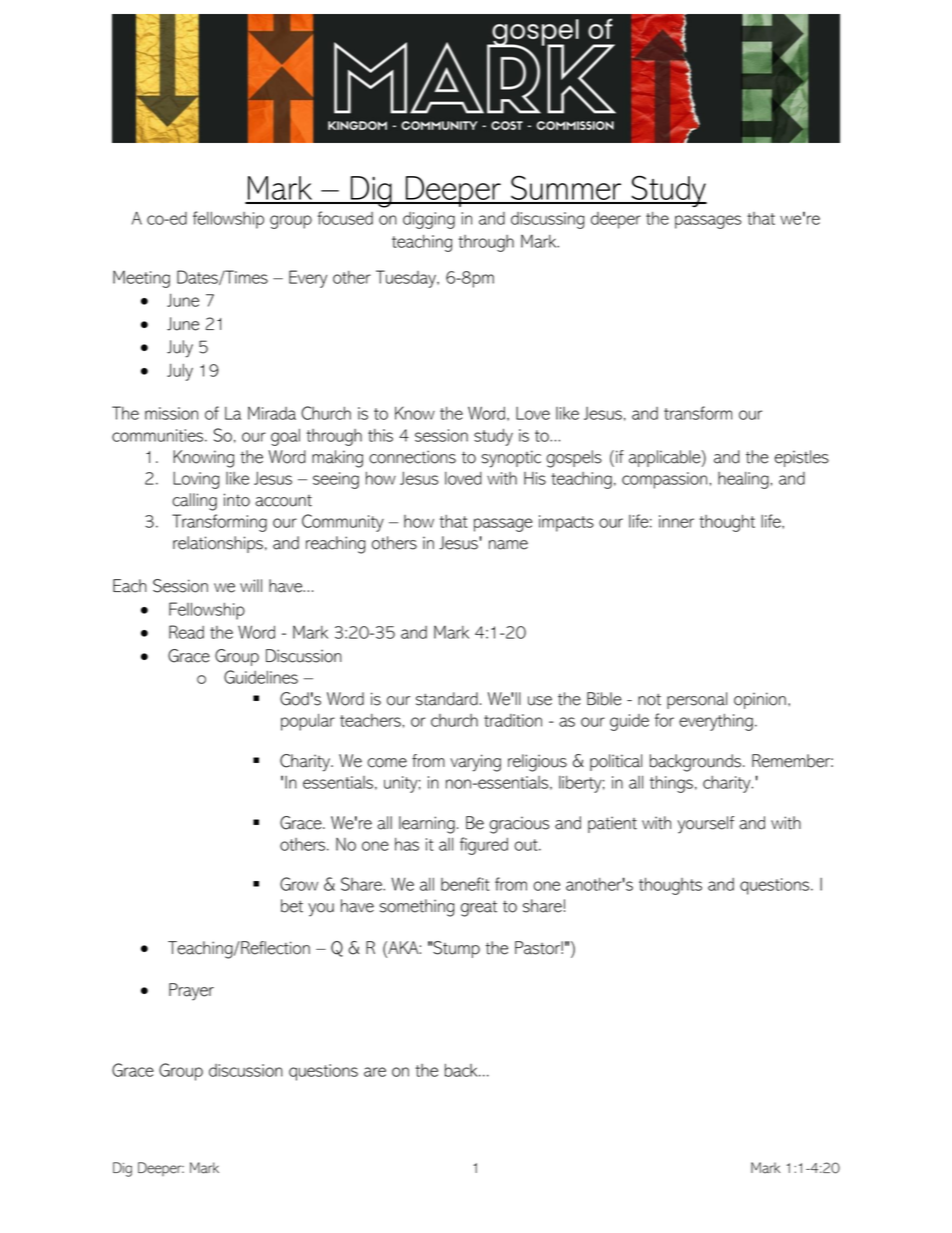 This screenshot has height=1233, width=952. Describe the element at coordinates (308, 722) in the screenshot. I see `popular` at that location.
